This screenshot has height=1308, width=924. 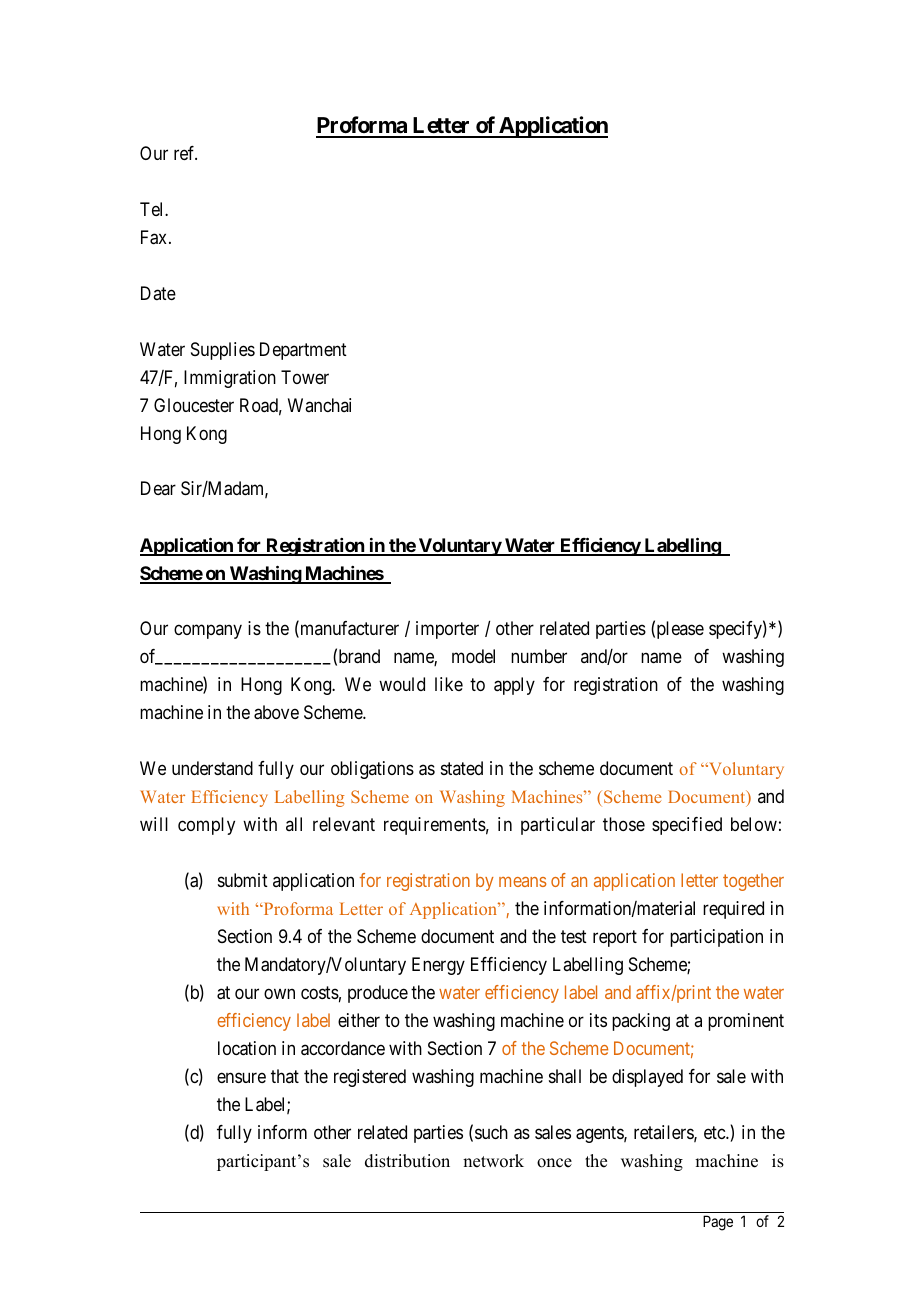 I want to click on importer, so click(x=447, y=630).
